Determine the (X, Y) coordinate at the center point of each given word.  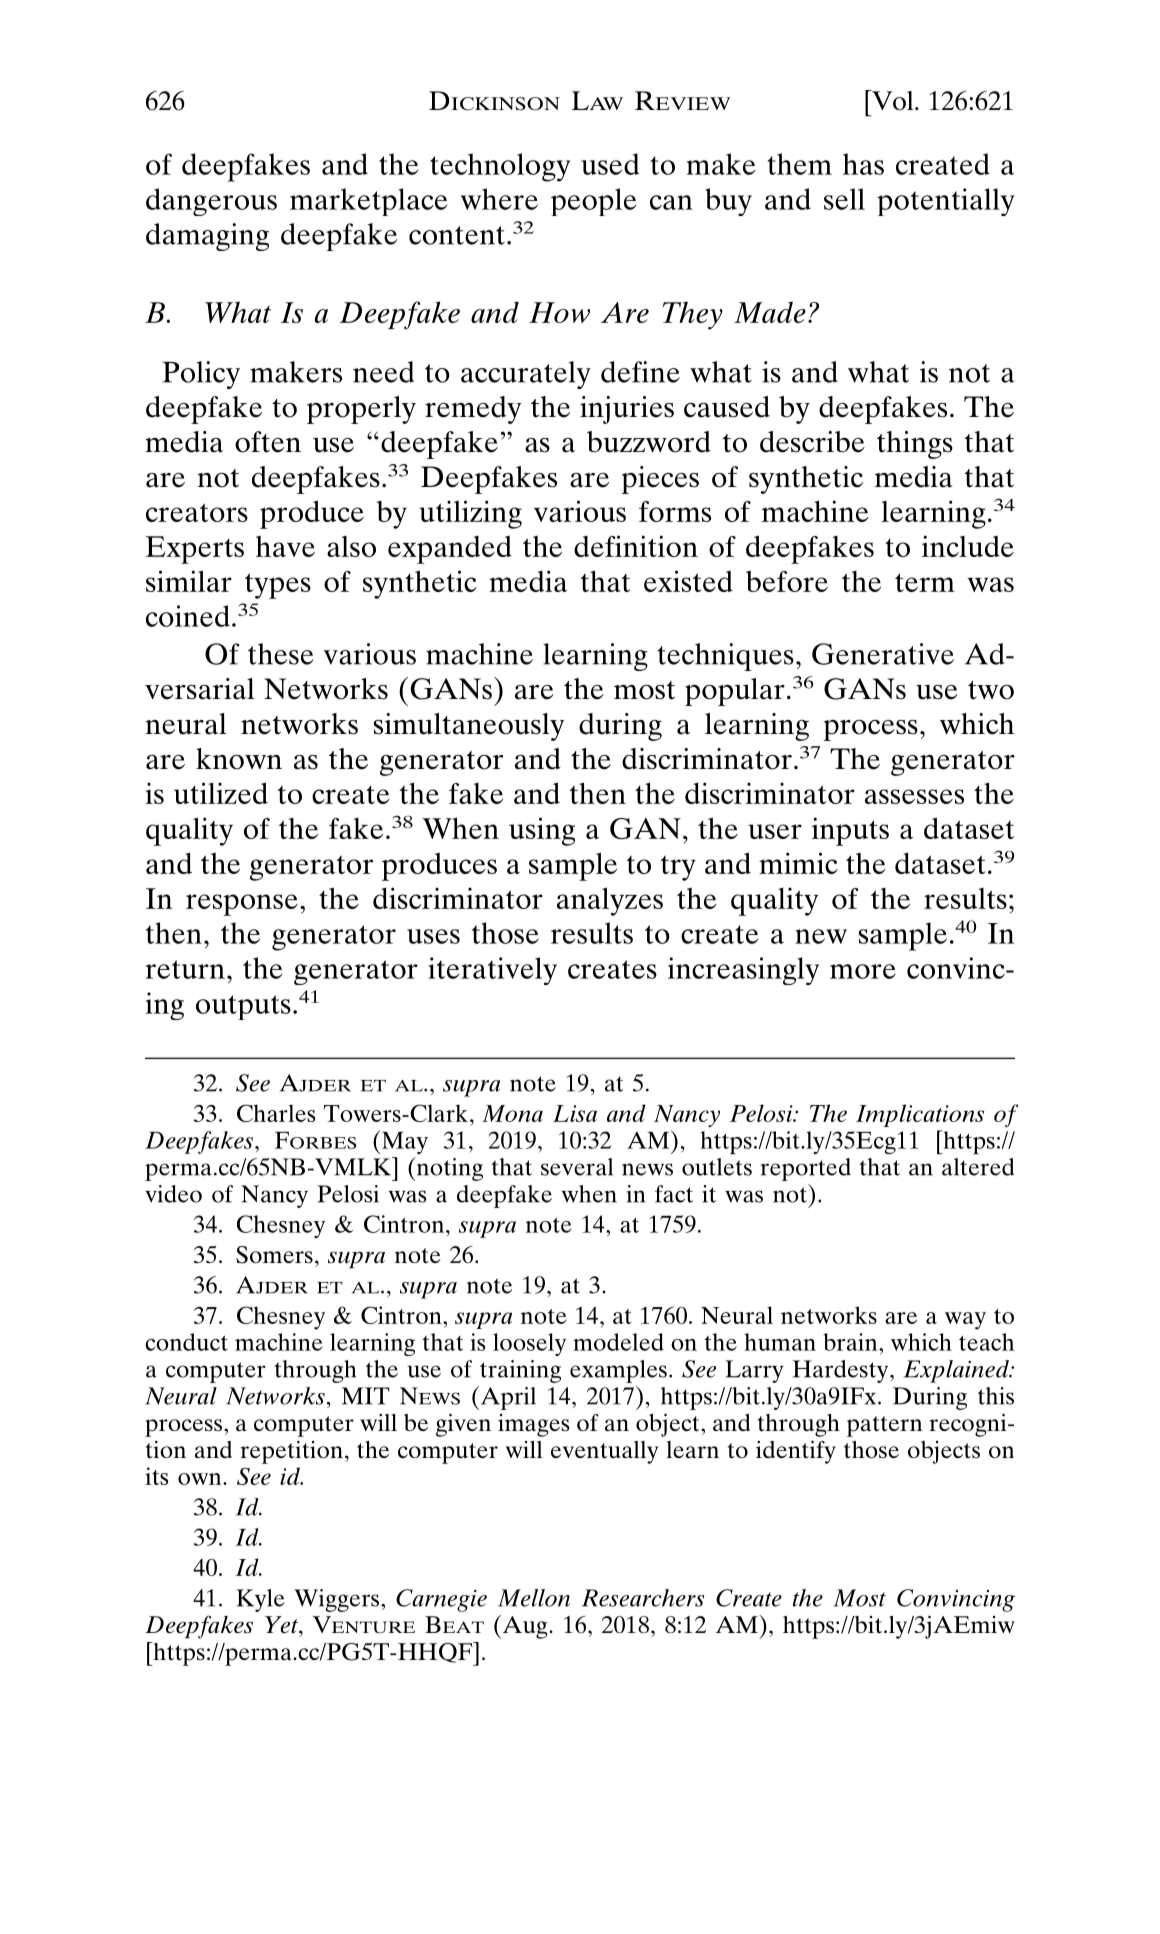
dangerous (211, 202)
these (281, 654)
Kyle (260, 1600)
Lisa (575, 1113)
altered (978, 1167)
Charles (276, 1113)
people (593, 202)
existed (688, 581)
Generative (883, 654)
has (863, 164)
